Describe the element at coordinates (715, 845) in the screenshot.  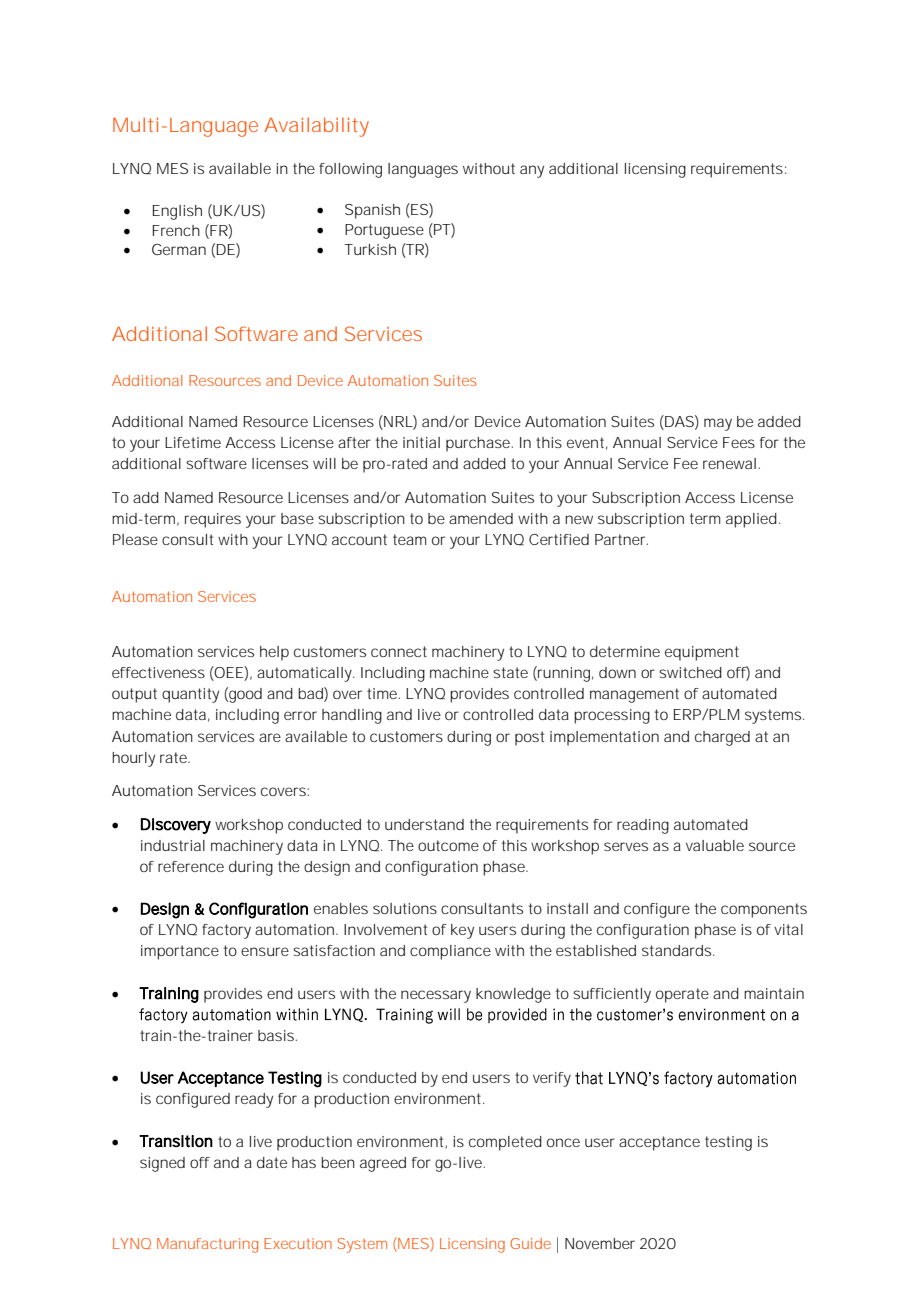
I see `valuable` at that location.
